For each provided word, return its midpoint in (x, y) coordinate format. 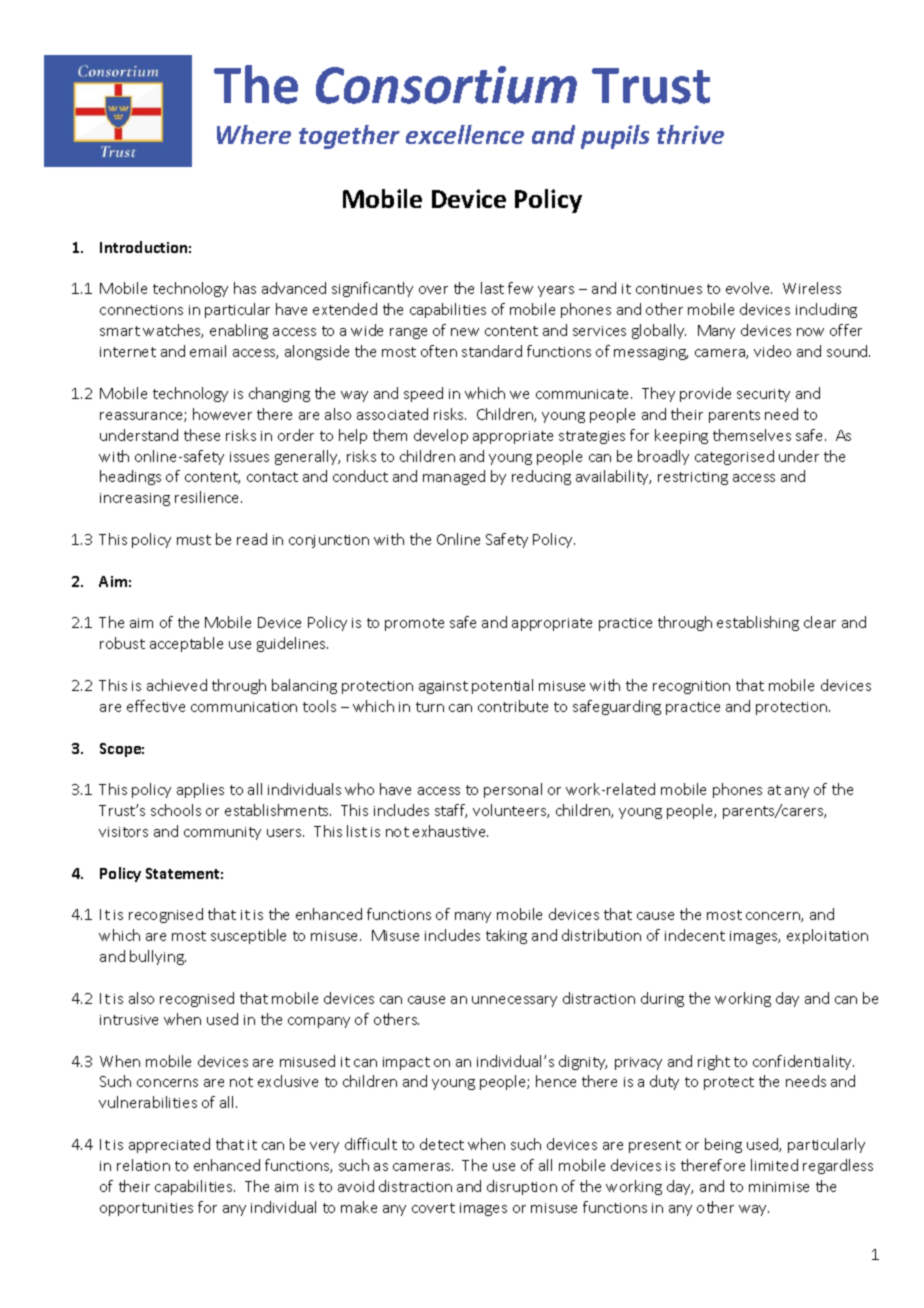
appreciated (169, 1145)
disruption (522, 1187)
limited (774, 1165)
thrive (690, 134)
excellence (465, 134)
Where (254, 134)
